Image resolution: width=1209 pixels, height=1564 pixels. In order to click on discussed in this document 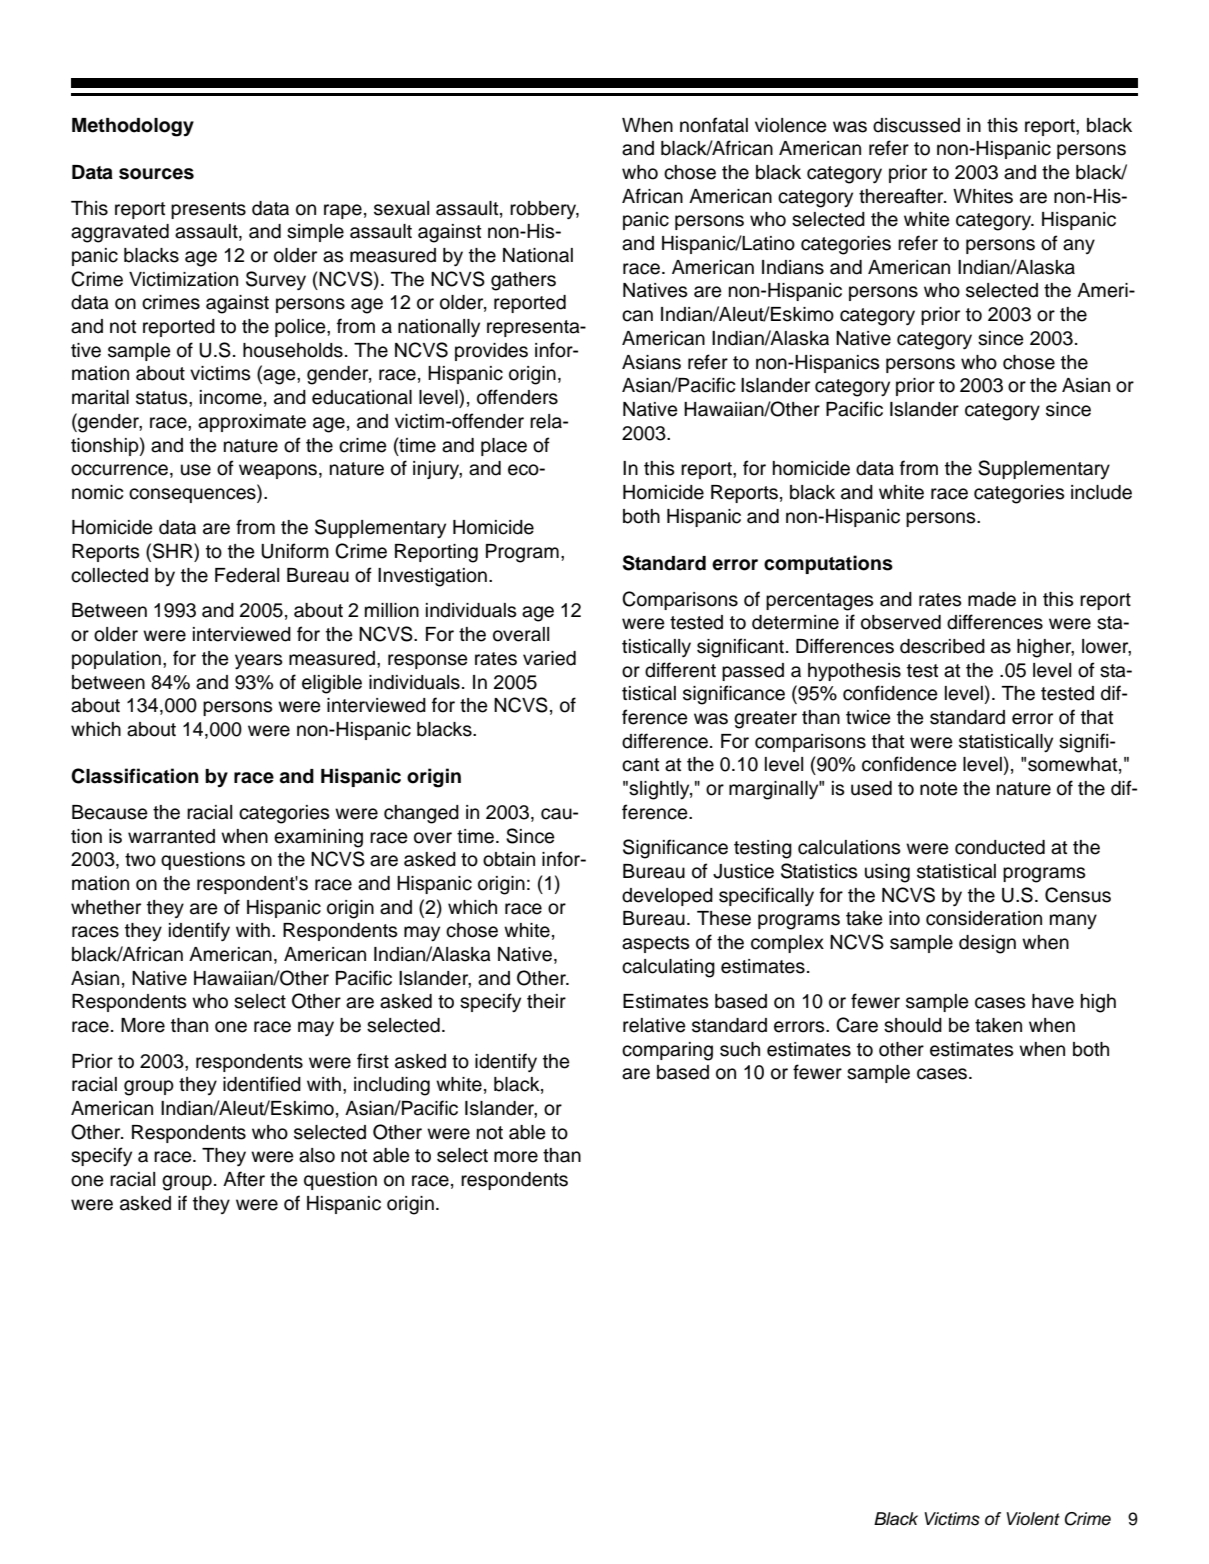, I will do `click(916, 125)`.
